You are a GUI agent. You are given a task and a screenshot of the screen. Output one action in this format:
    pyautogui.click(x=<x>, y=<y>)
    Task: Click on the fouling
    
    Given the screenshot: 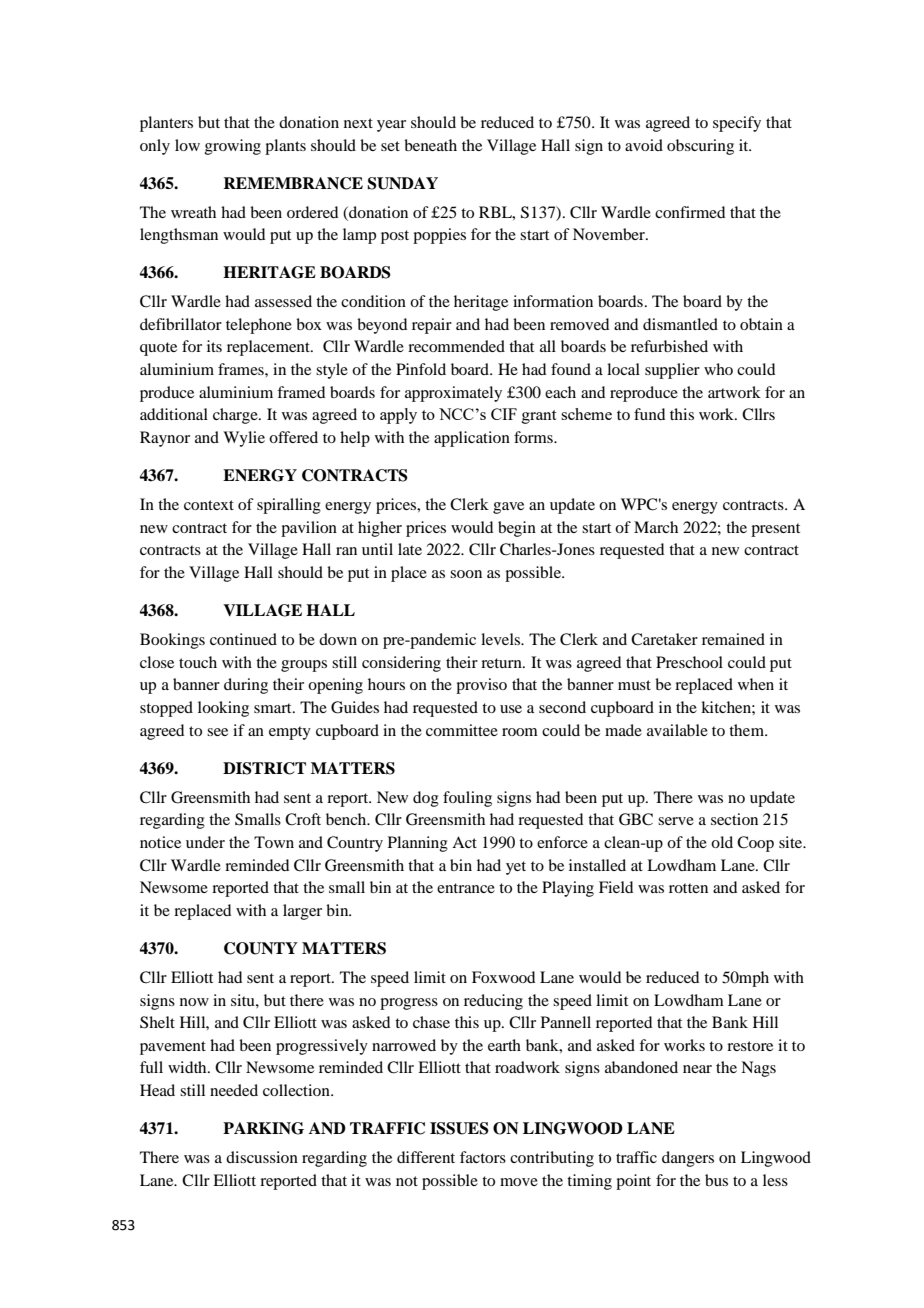 What is the action you would take?
    pyautogui.click(x=467, y=799)
